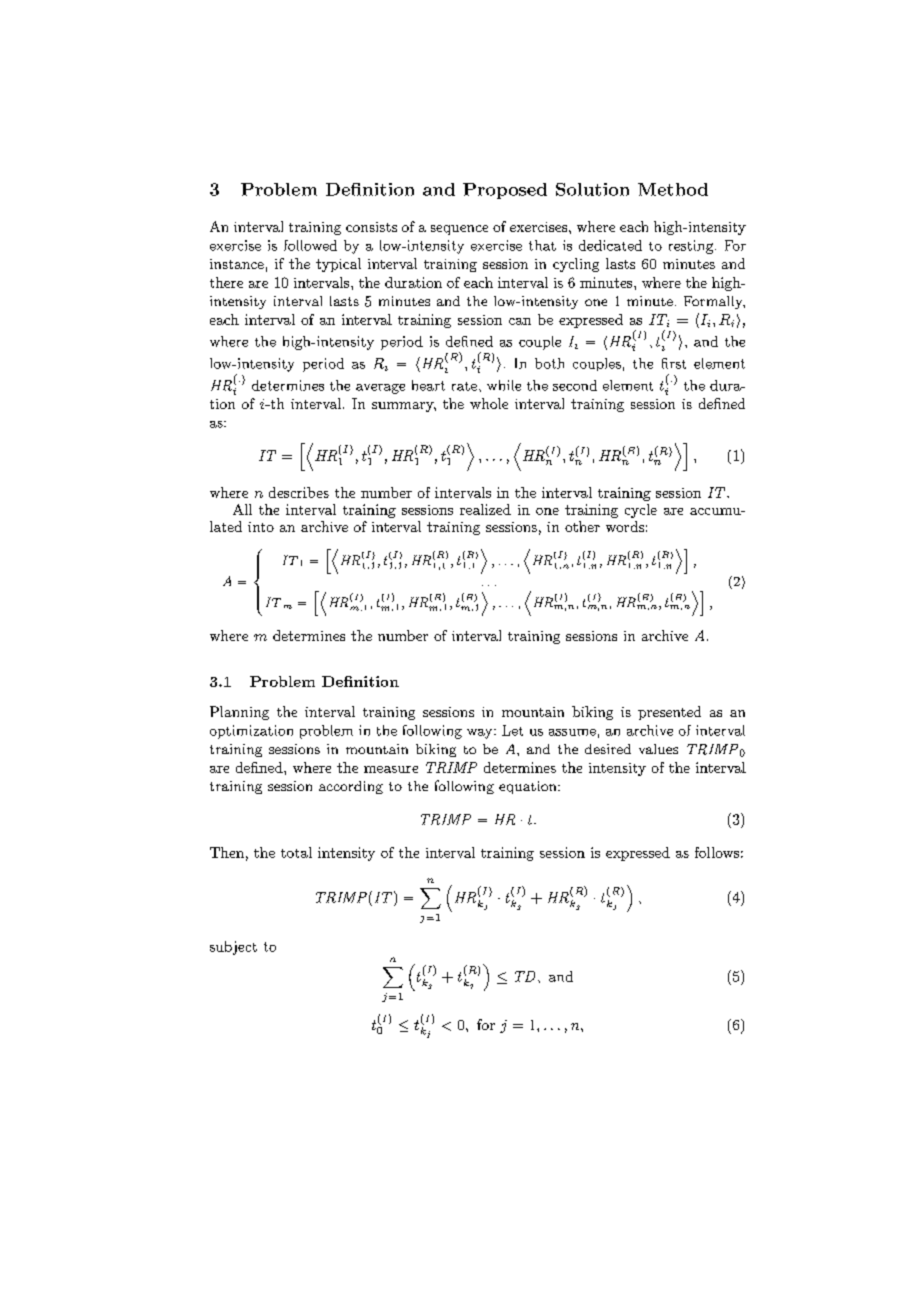 This screenshot has width=924, height=1308. Describe the element at coordinates (481, 734) in the screenshot. I see `way` at that location.
